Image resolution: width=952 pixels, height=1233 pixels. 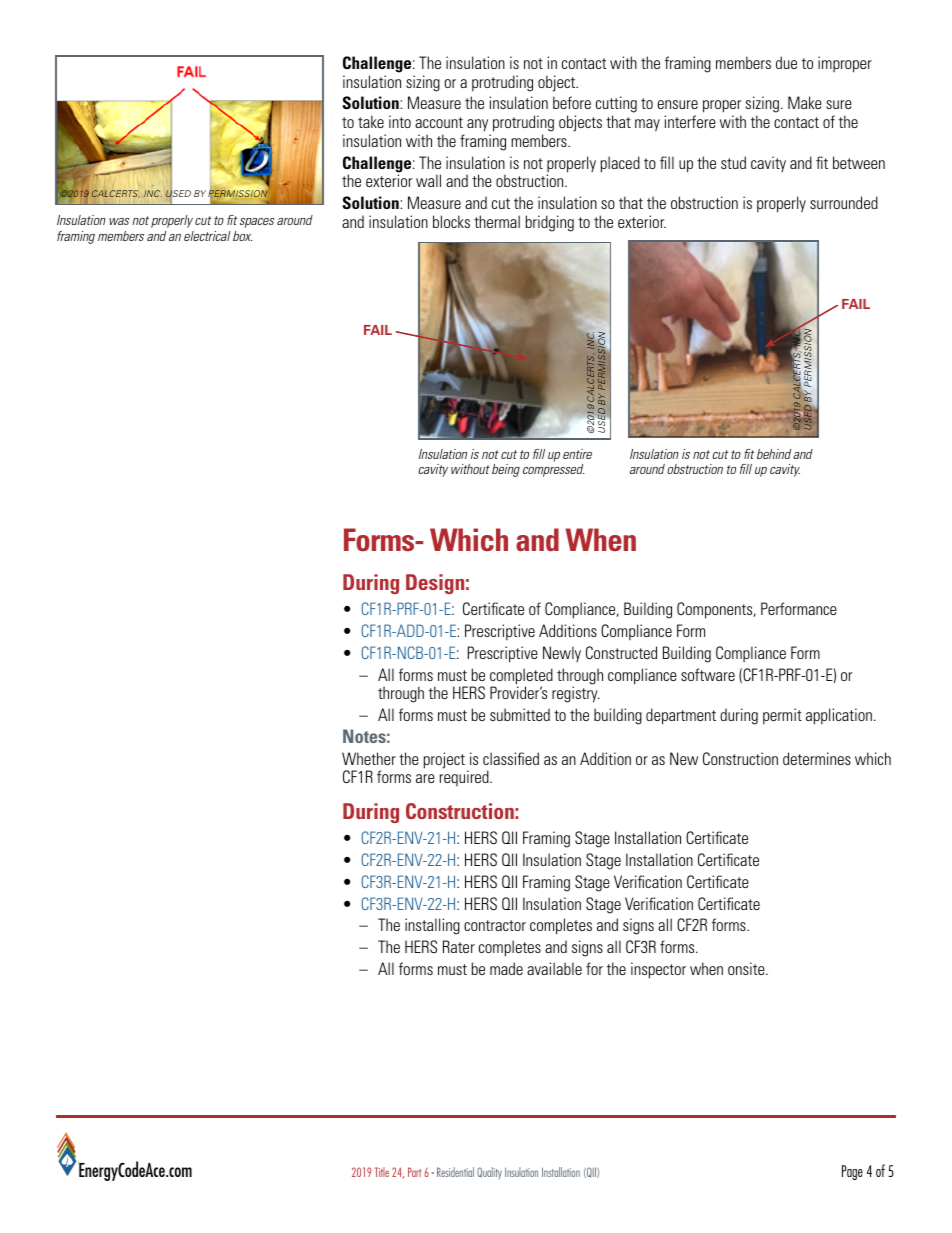 What do you see at coordinates (553, 470) in the document?
I see `compressed` at bounding box center [553, 470].
